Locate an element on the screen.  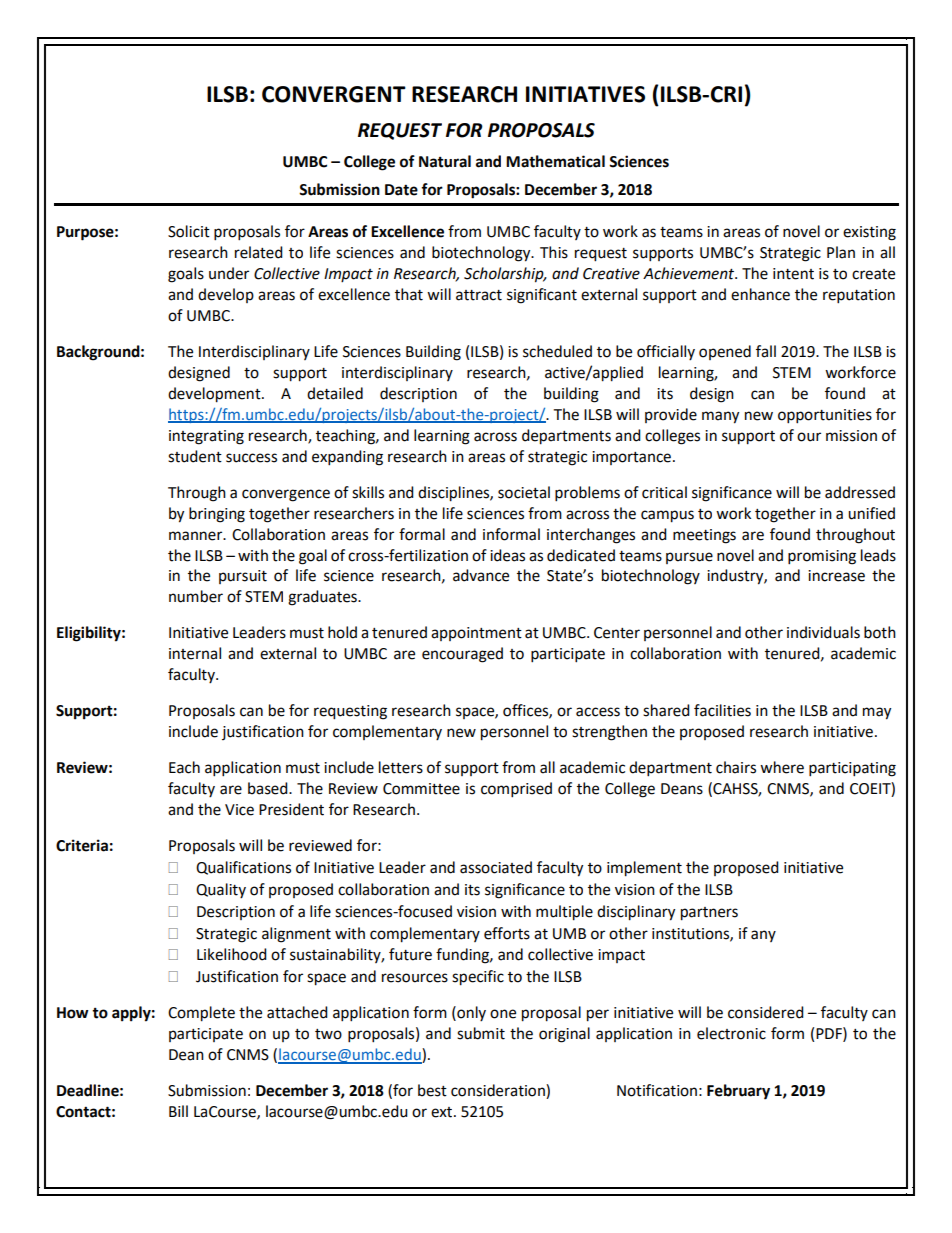
advance is located at coordinates (481, 575).
